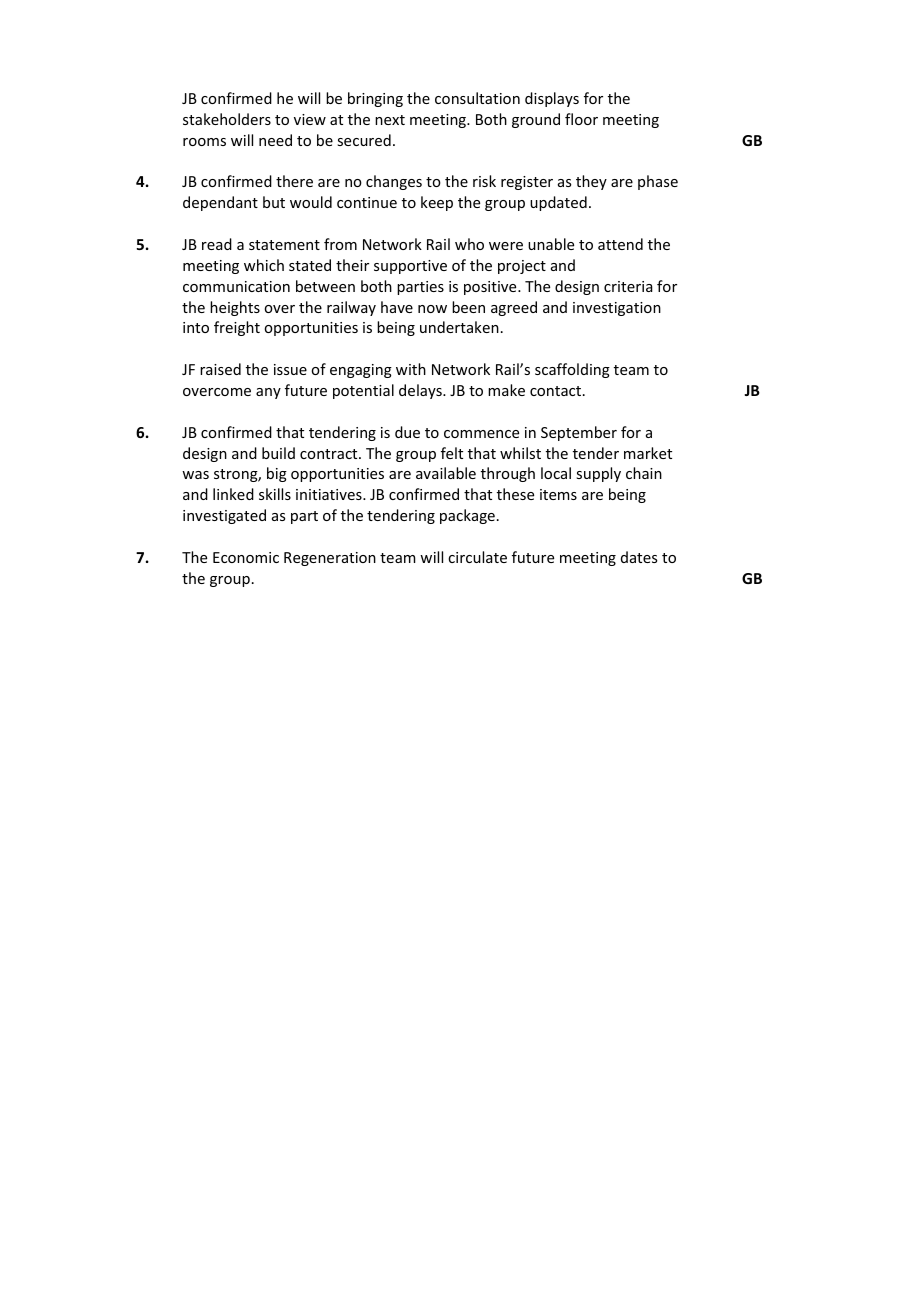  What do you see at coordinates (390, 120) in the page?
I see `next` at bounding box center [390, 120].
